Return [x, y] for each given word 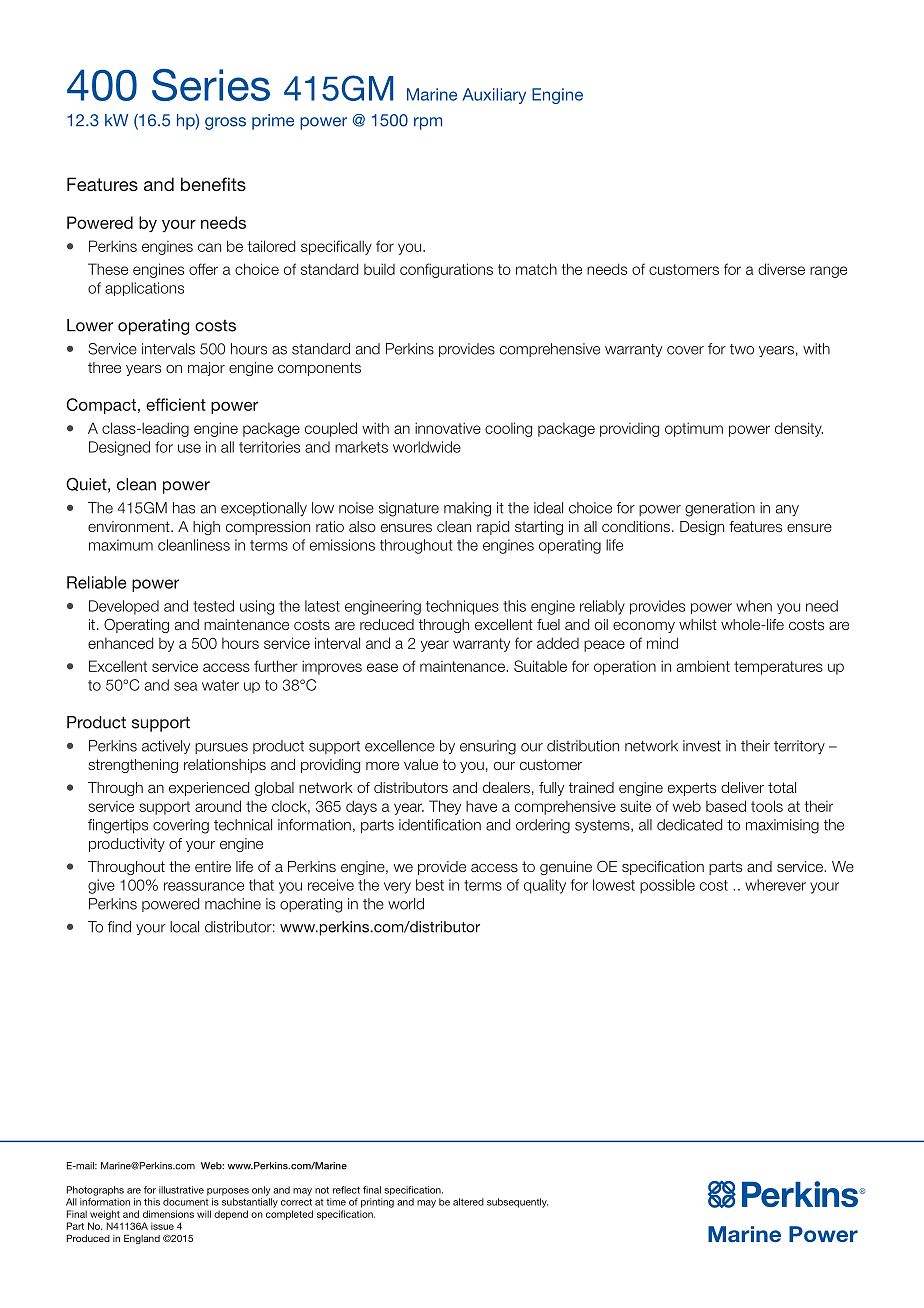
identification [440, 825]
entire [213, 866]
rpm [428, 123]
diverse [781, 269]
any [787, 510]
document [186, 1202]
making [467, 509]
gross [225, 123]
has [184, 508]
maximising [782, 826]
